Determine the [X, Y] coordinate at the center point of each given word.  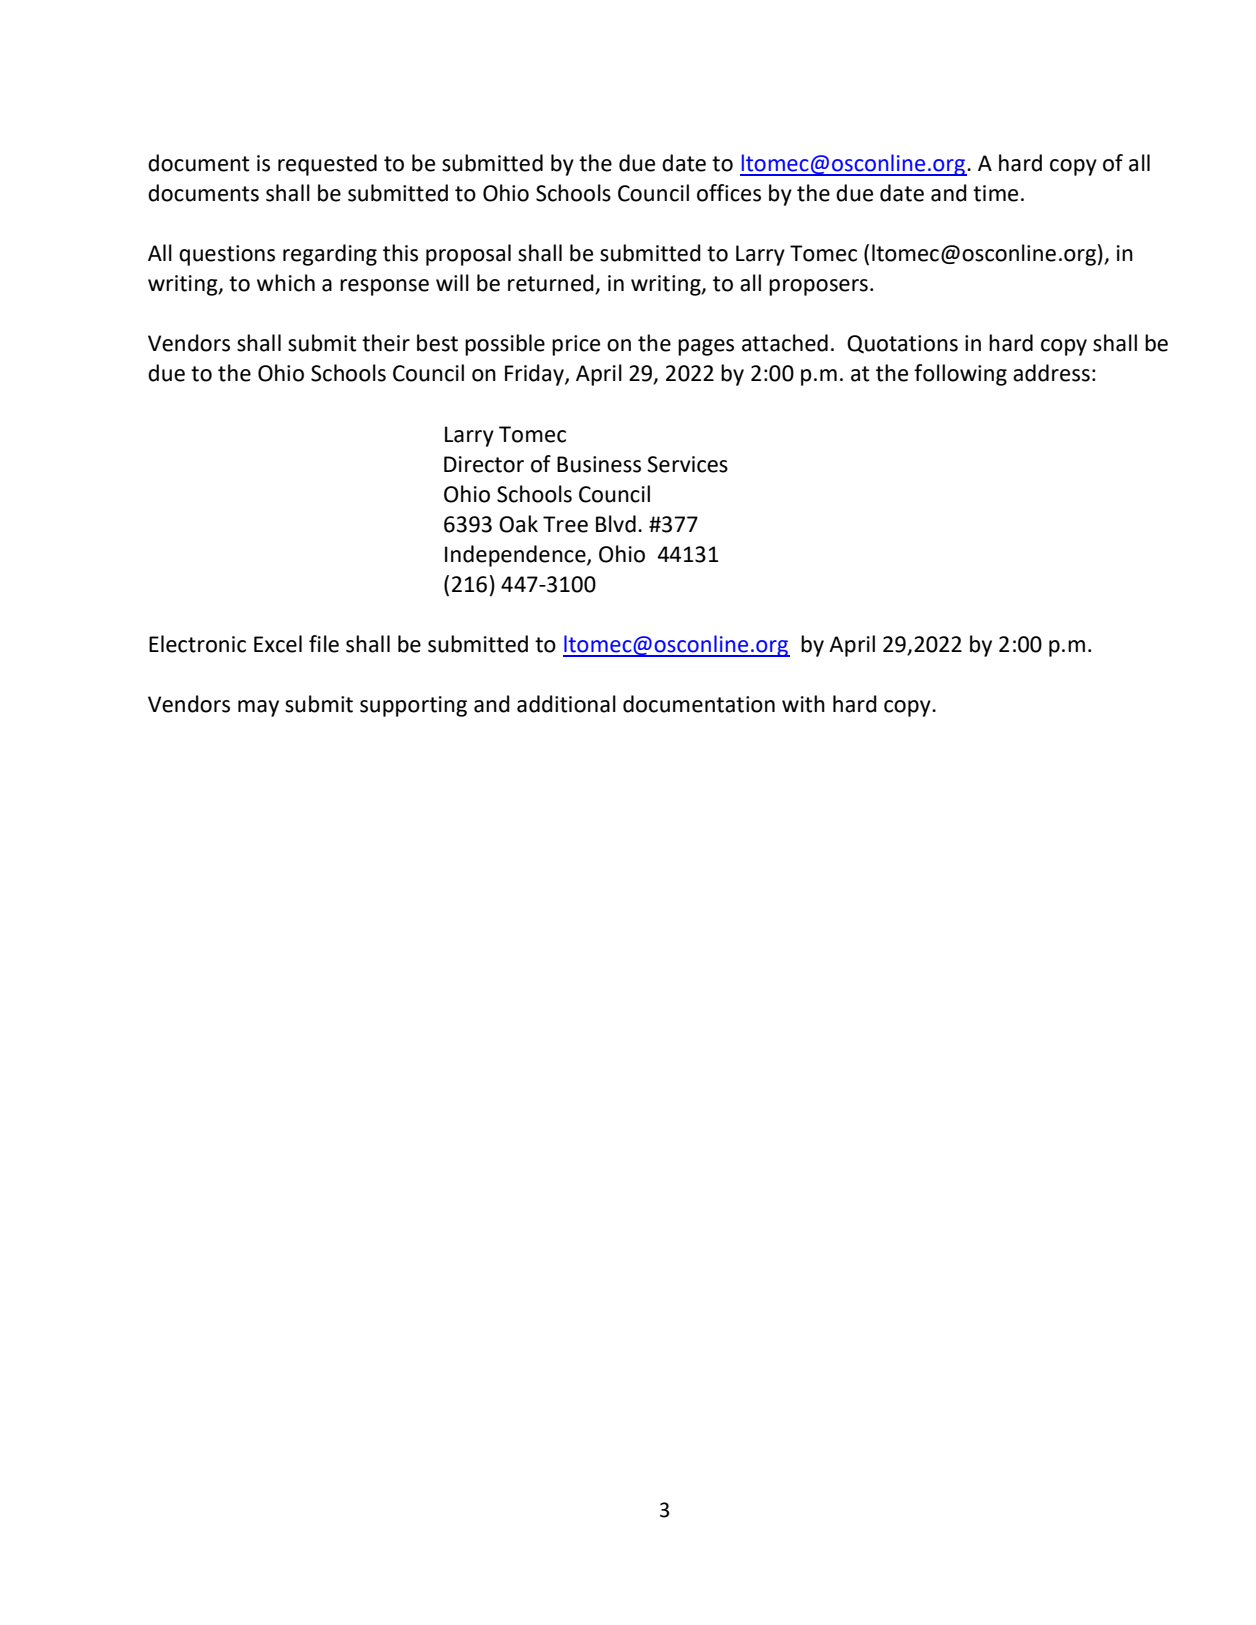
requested [327, 165]
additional [566, 704]
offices [729, 193]
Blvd [616, 524]
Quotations [902, 344]
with [803, 704]
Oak [518, 524]
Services [687, 464]
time [995, 193]
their [386, 343]
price [576, 345]
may [258, 708]
